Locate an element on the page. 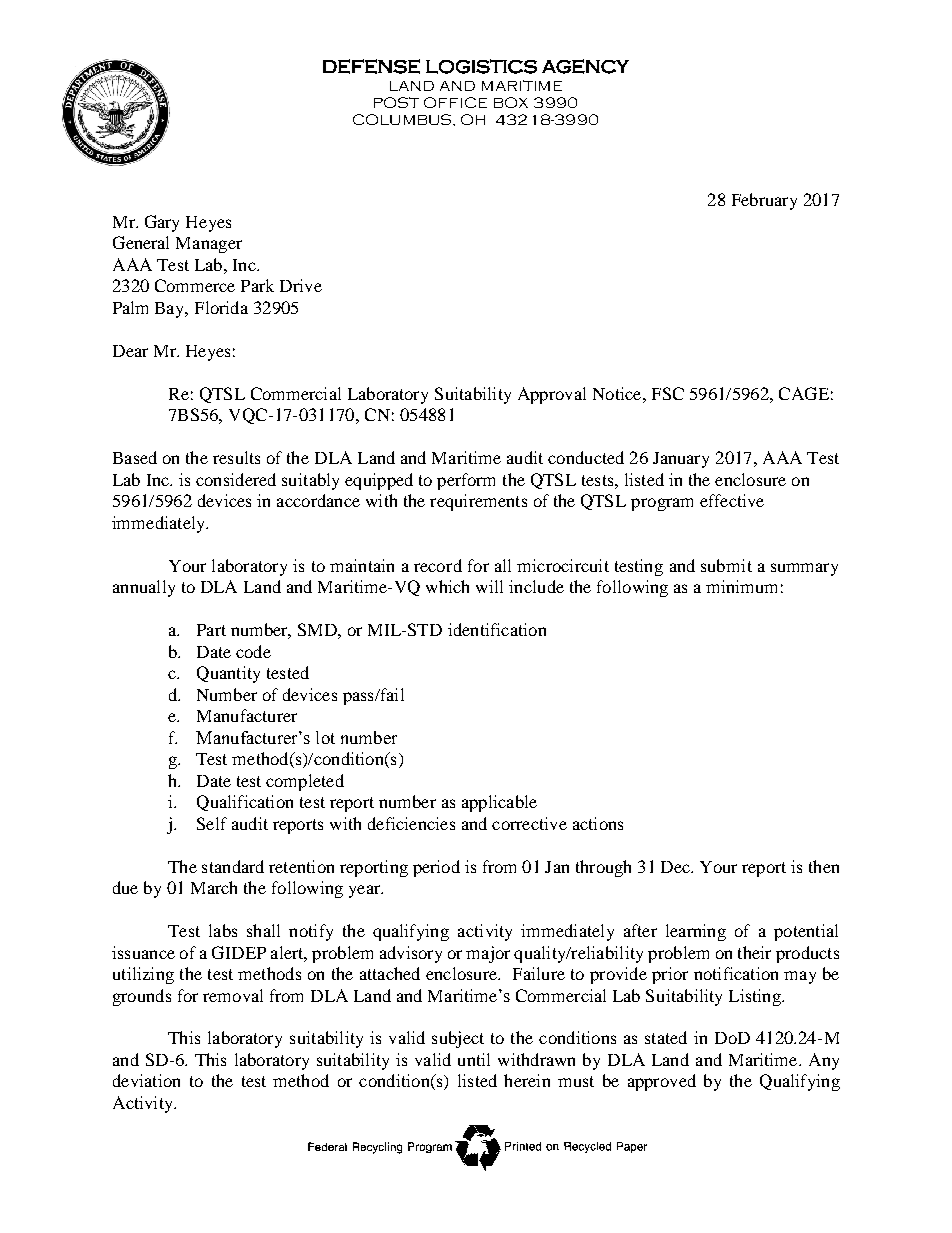 This image has height=1233, width=952. submit is located at coordinates (726, 565).
